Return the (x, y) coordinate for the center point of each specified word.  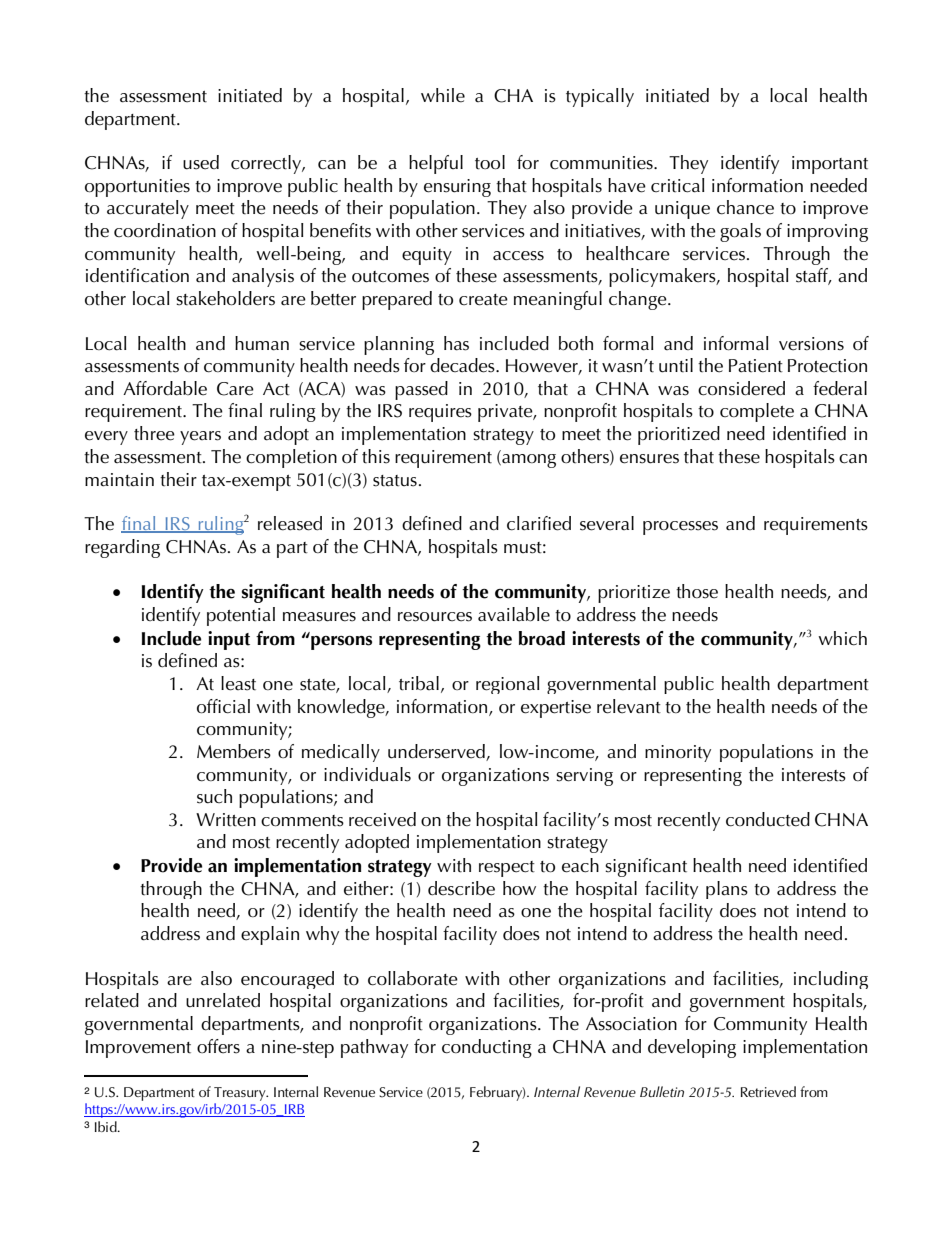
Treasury (241, 1095)
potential (241, 616)
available (514, 614)
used (201, 162)
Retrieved (768, 1091)
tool (490, 162)
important (830, 165)
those (697, 591)
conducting (487, 1048)
